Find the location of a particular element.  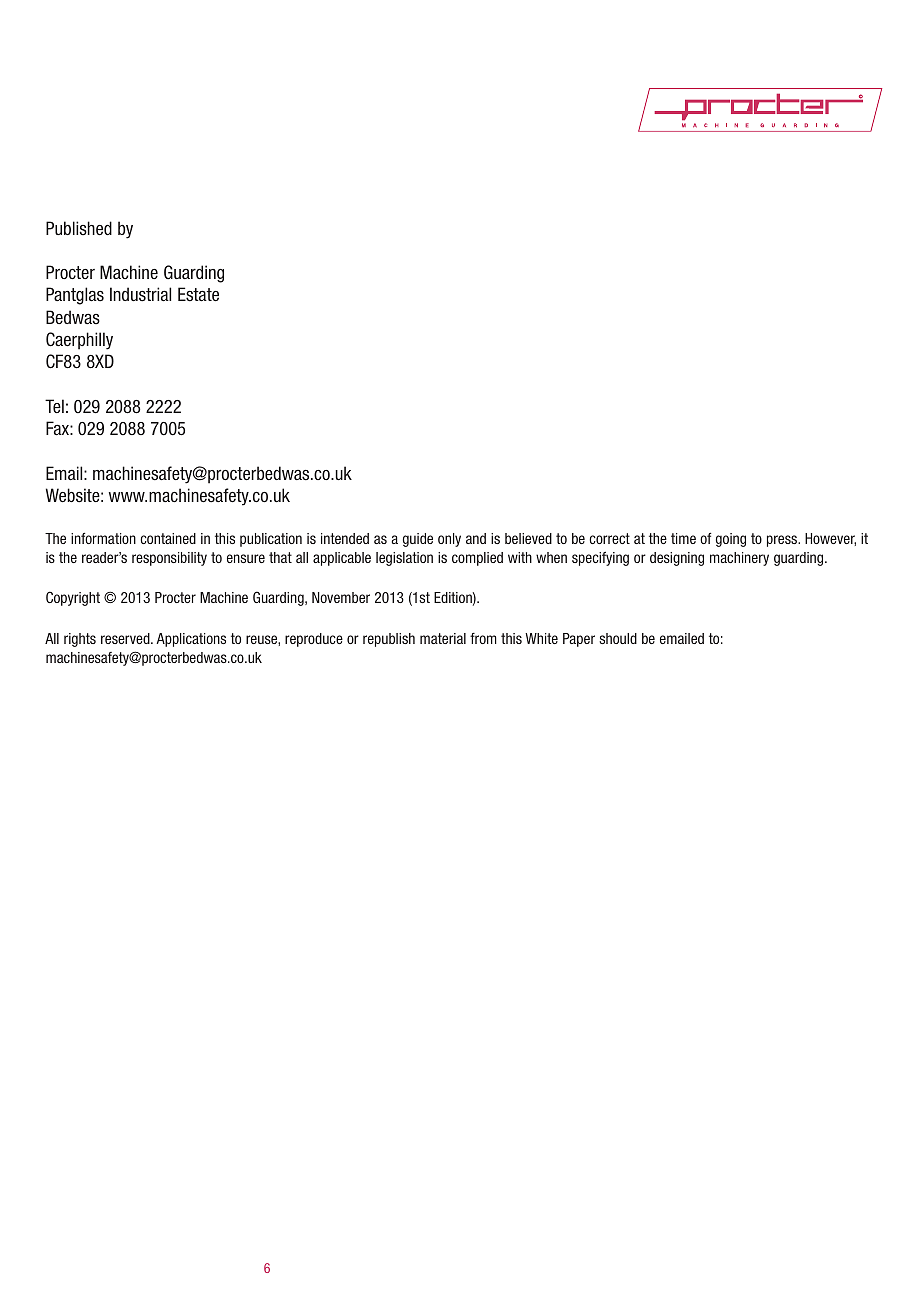

Estate is located at coordinates (198, 294).
